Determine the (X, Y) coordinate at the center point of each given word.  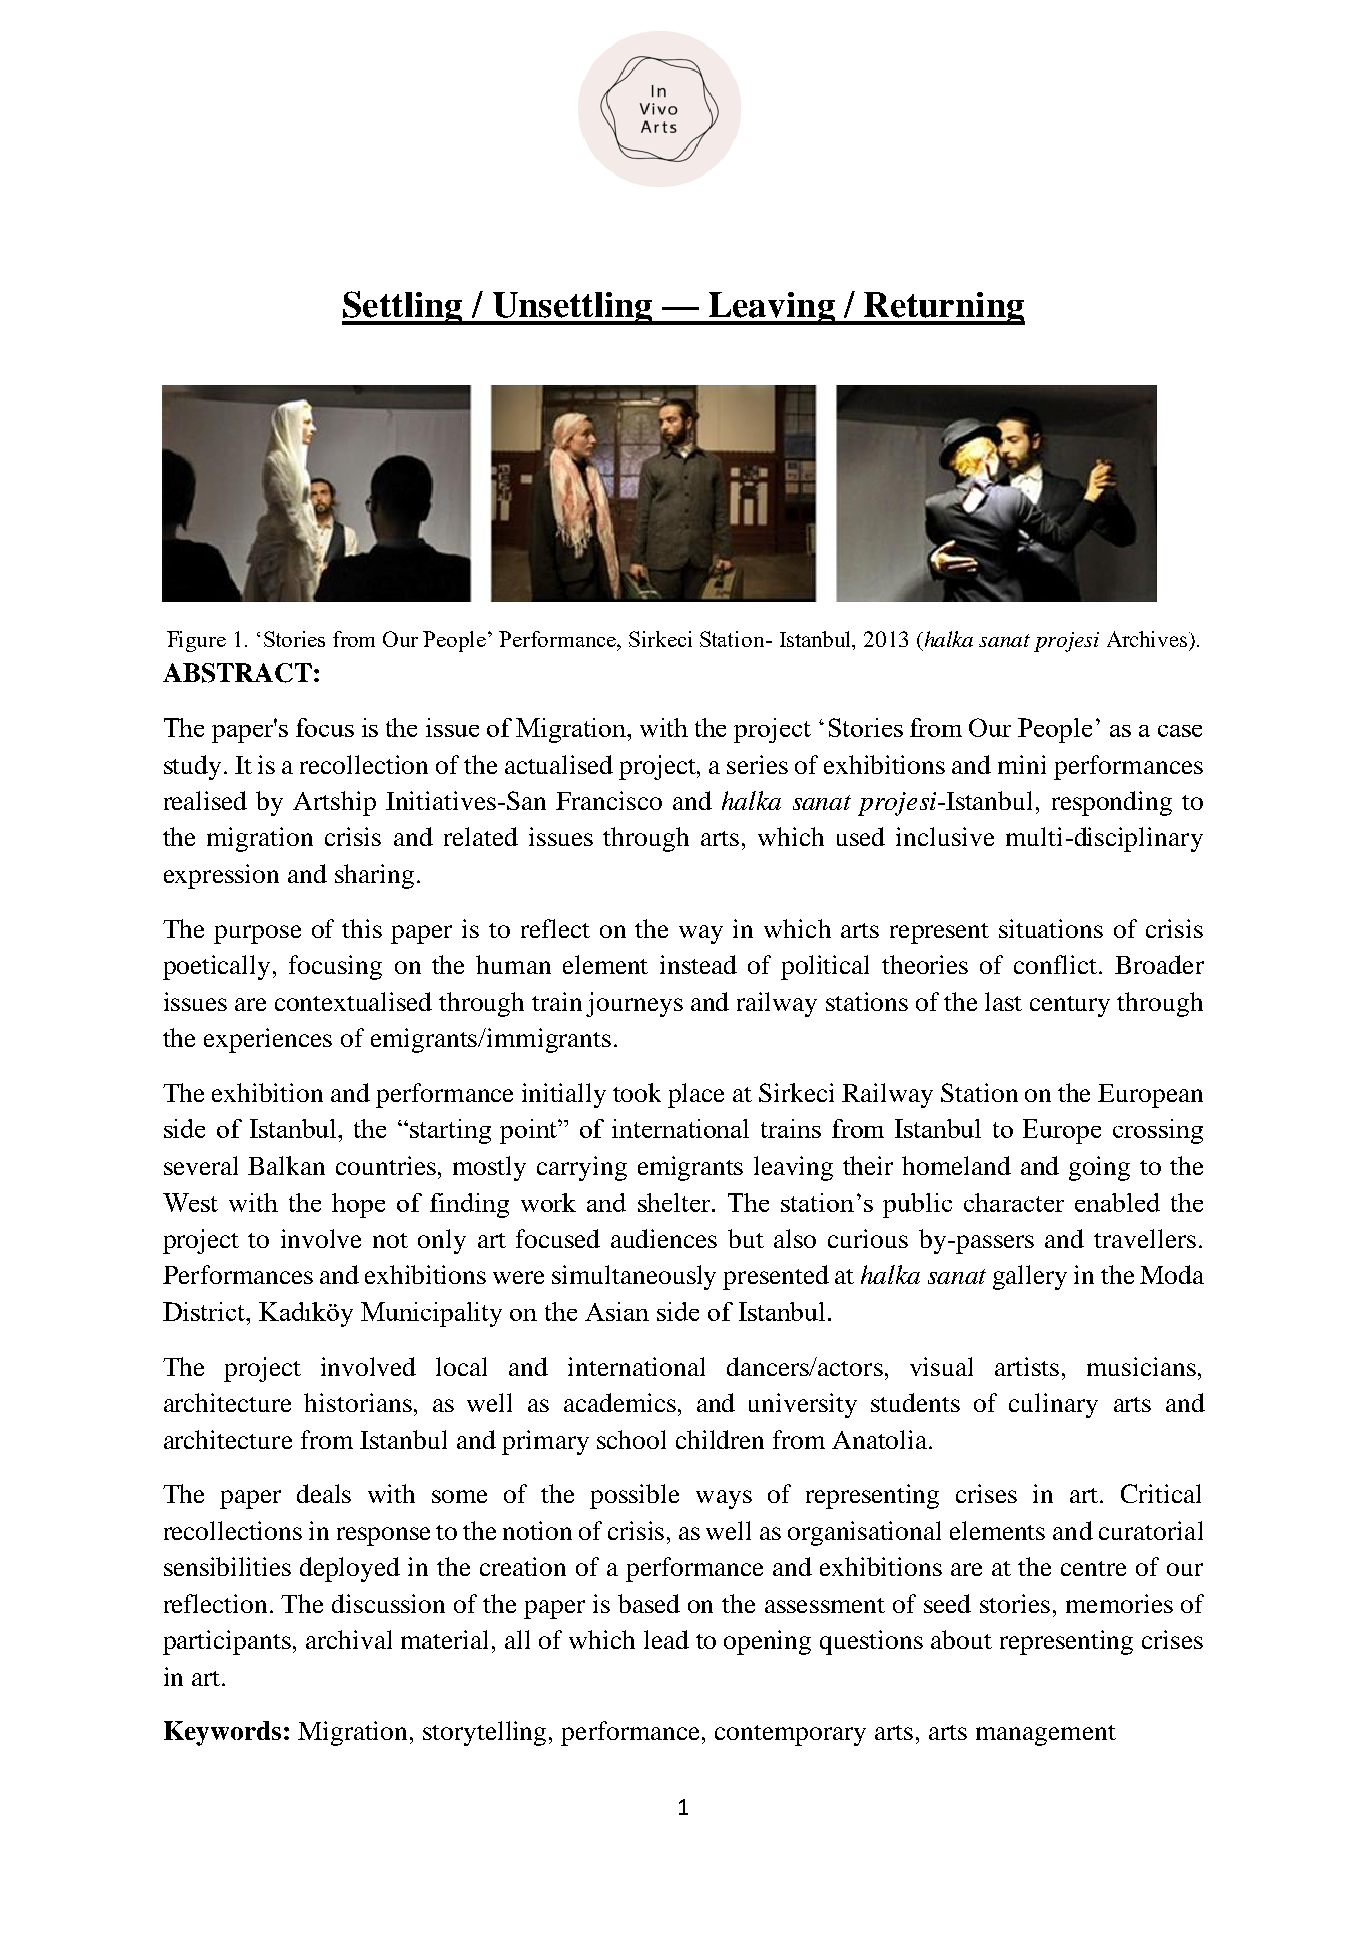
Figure (196, 641)
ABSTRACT (237, 673)
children (720, 1439)
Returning (943, 308)
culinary (1053, 1405)
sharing (374, 876)
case (1180, 731)
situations (1051, 928)
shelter (675, 1202)
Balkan (286, 1165)
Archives (1148, 639)
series (757, 764)
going (1099, 1168)
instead (698, 964)
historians (358, 1402)
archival (349, 1639)
